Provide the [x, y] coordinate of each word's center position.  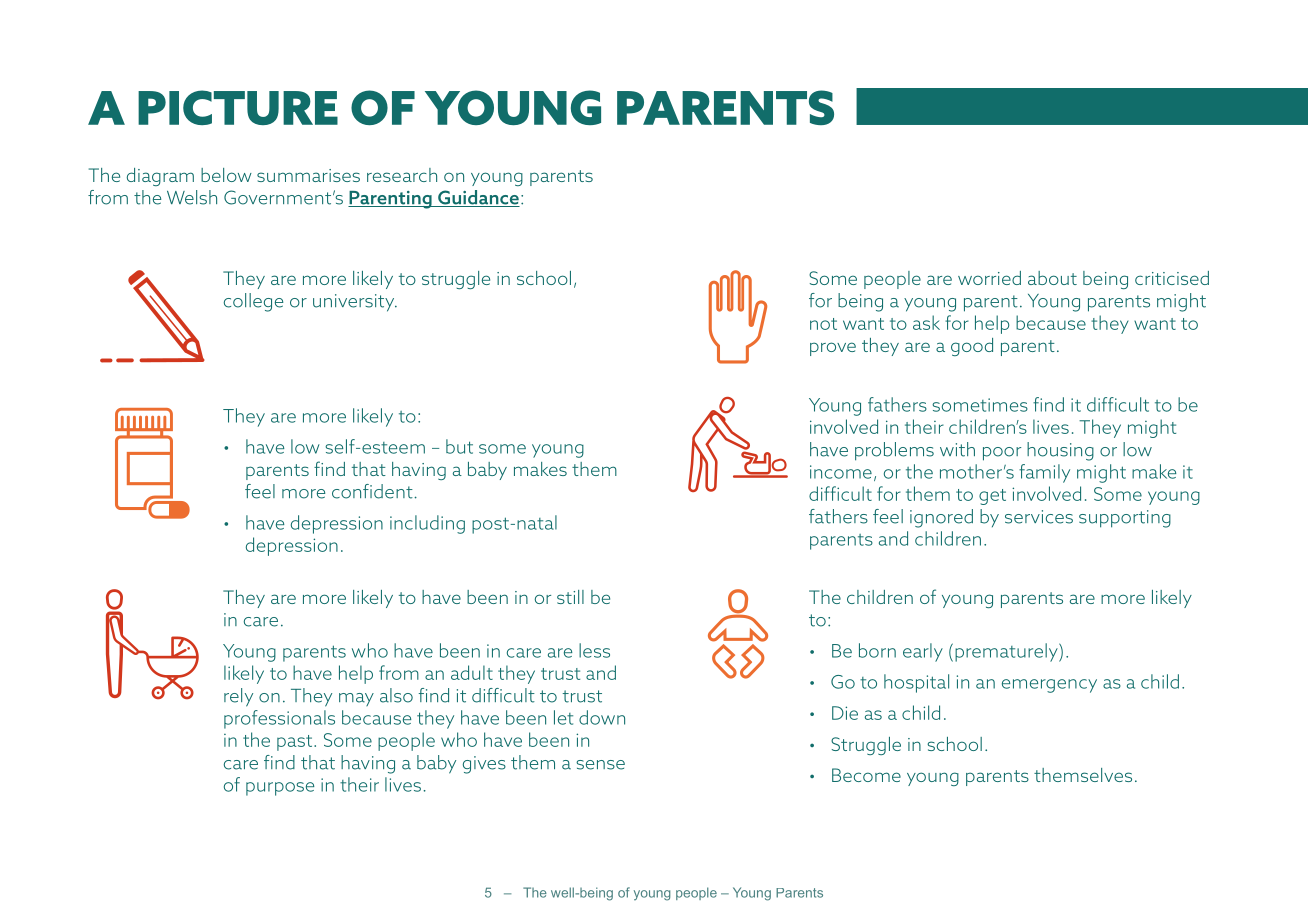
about [1052, 278]
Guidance [478, 198]
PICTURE [238, 107]
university [355, 303]
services [1039, 517]
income [841, 472]
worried [989, 278]
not [823, 324]
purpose [280, 789]
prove [833, 349]
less [594, 650]
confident [373, 491]
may [356, 699]
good [972, 347]
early [923, 652]
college [253, 302]
